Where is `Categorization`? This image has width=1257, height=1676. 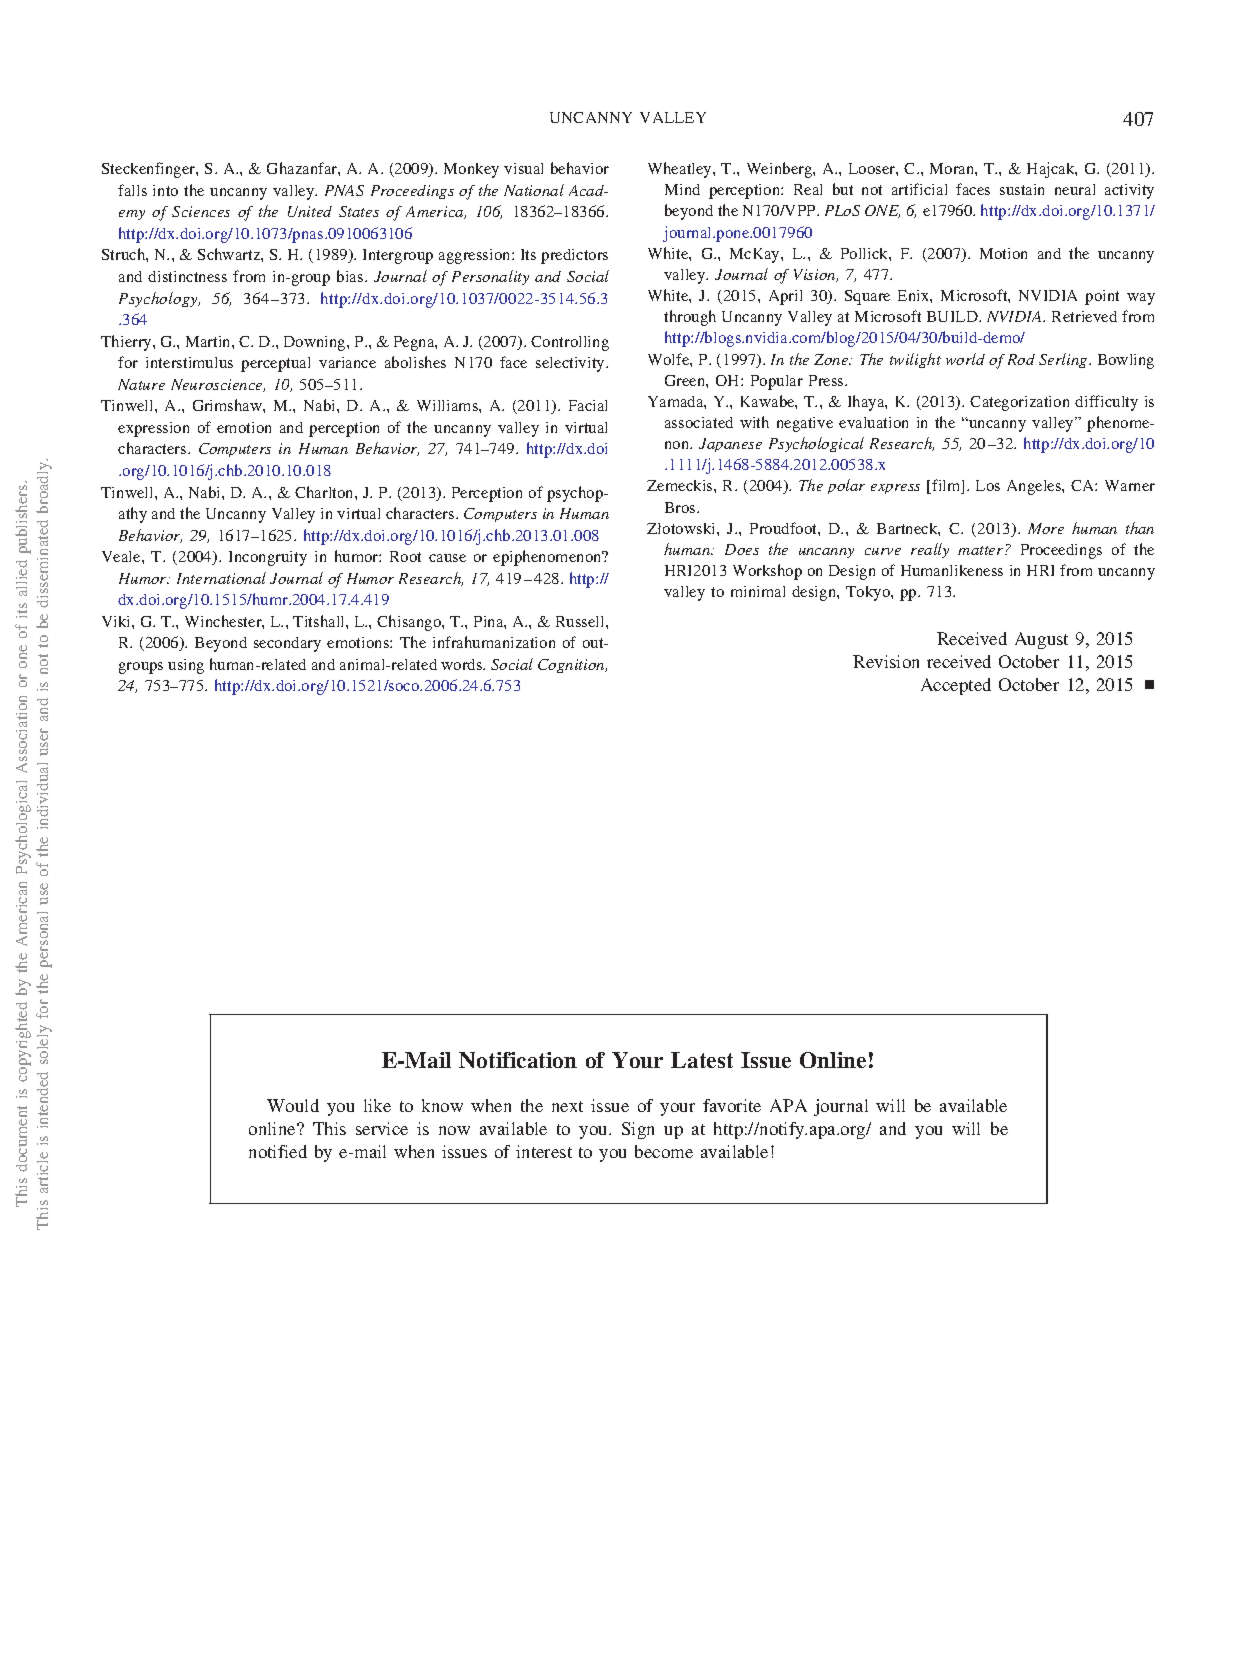 Categorization is located at coordinates (1019, 403).
